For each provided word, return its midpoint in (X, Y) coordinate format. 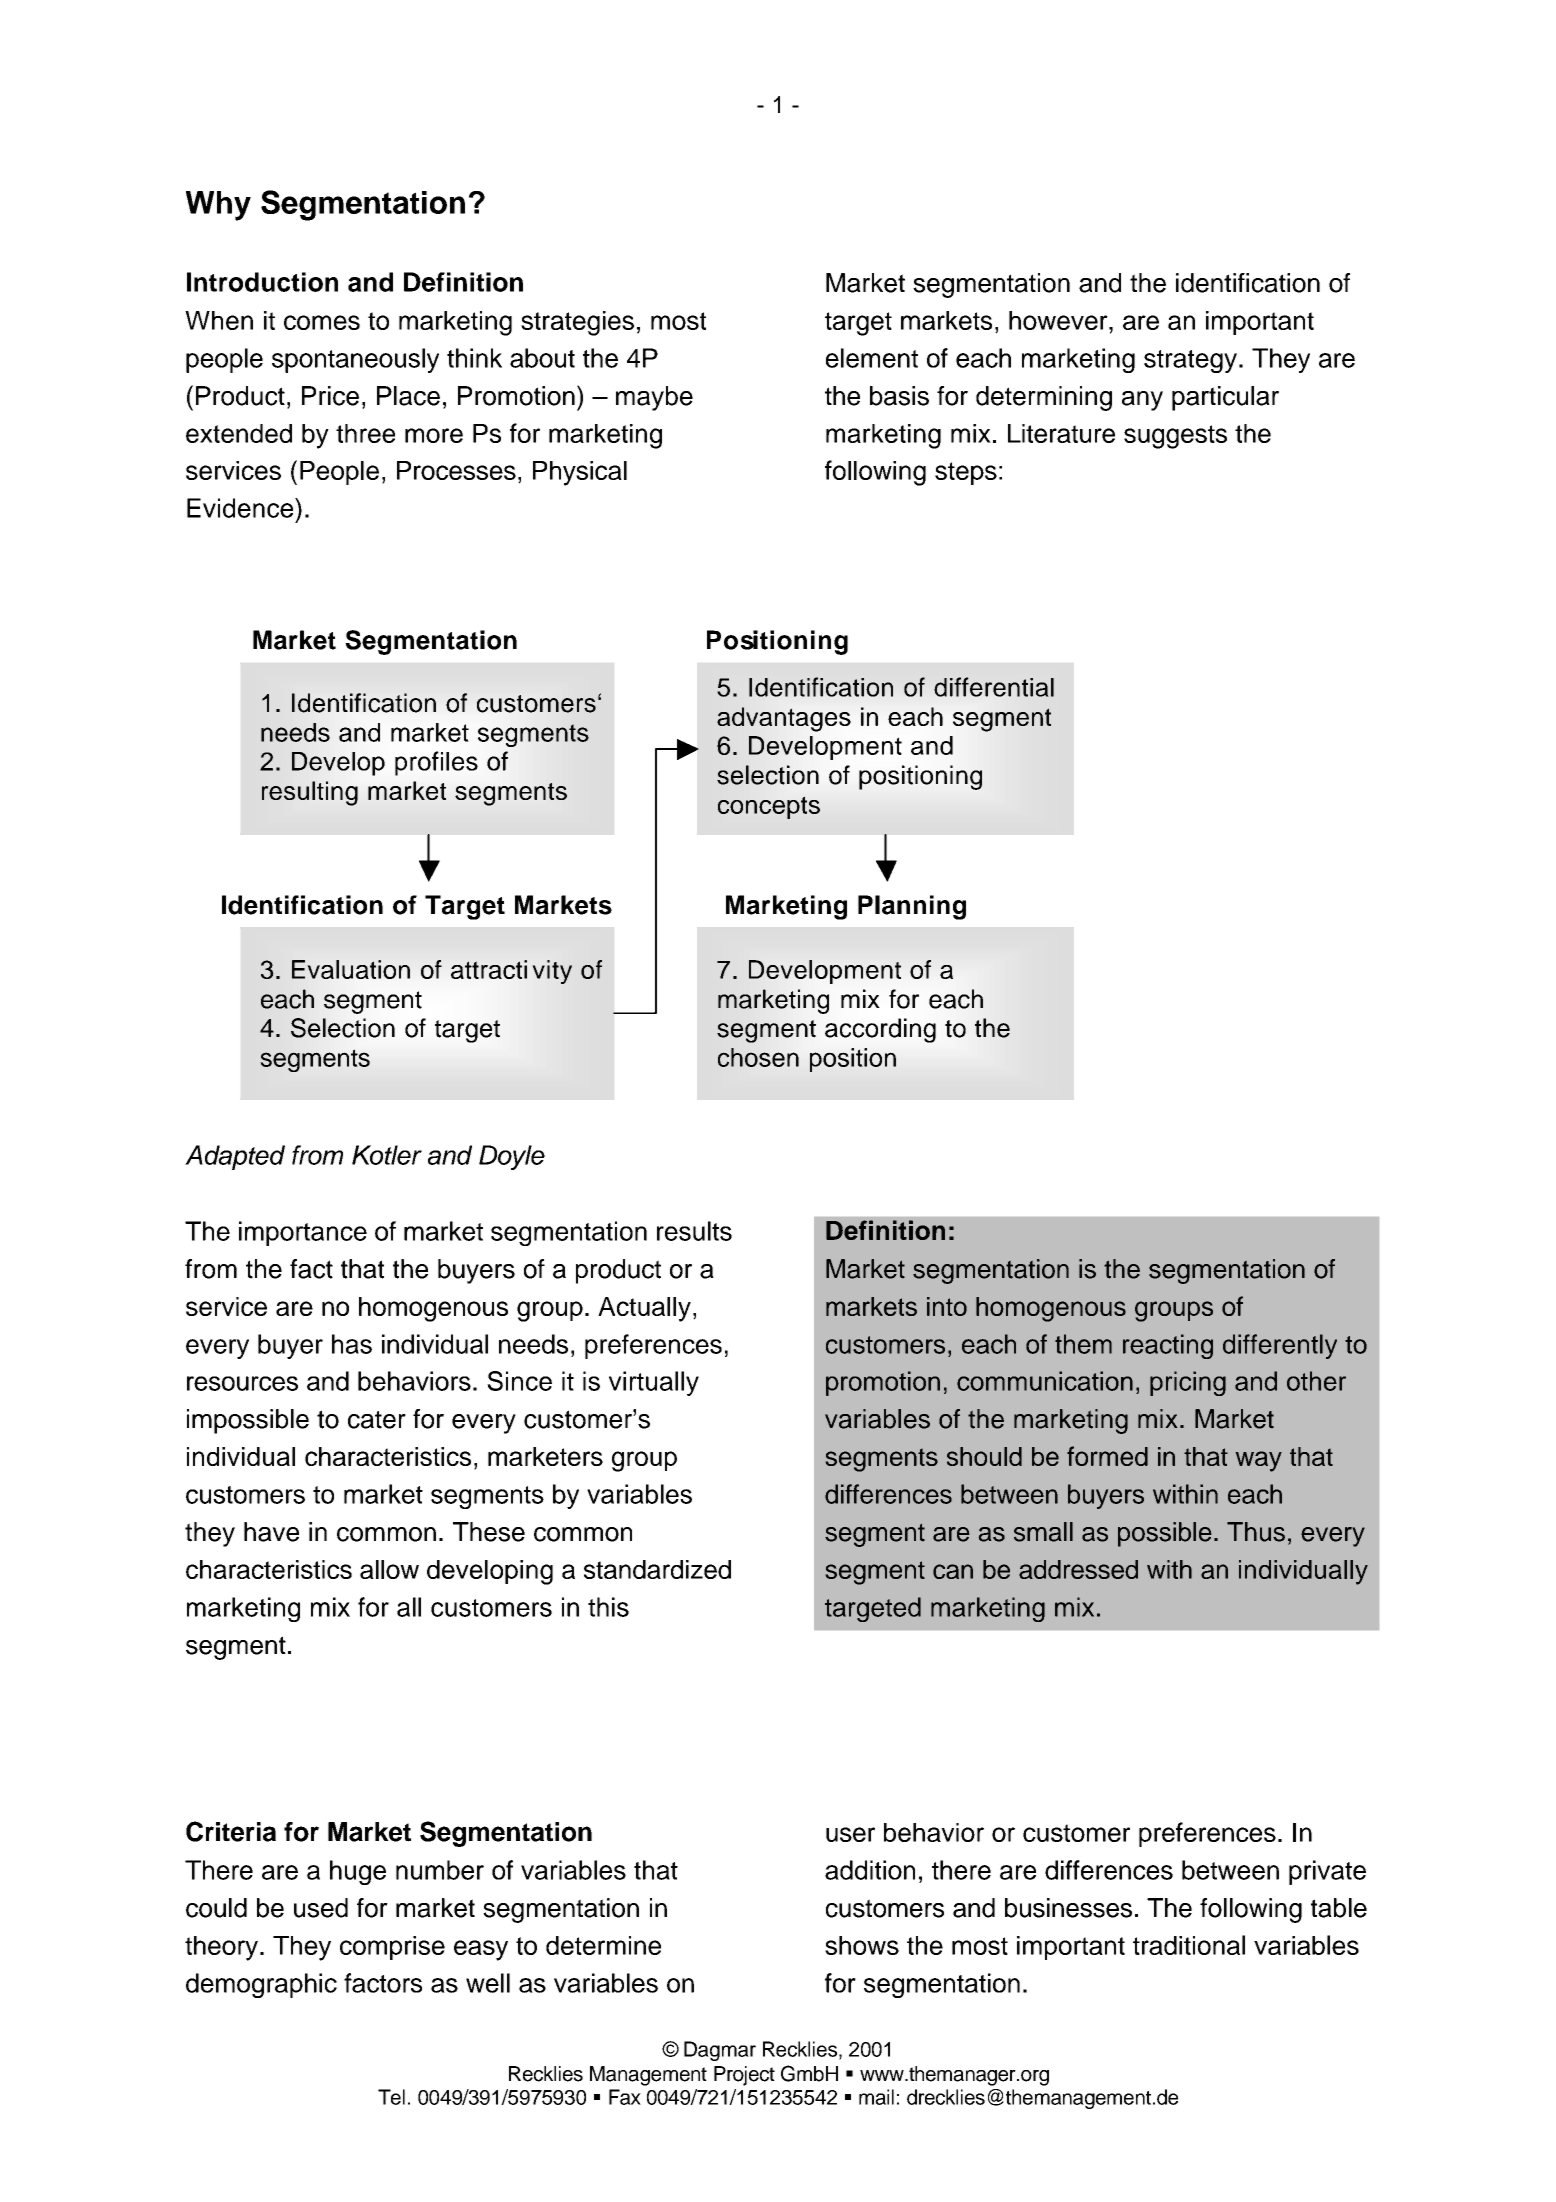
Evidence (241, 508)
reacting (1168, 1346)
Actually (644, 1309)
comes (322, 322)
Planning (912, 907)
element (872, 358)
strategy (1190, 361)
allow (389, 1569)
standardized (657, 1569)
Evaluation (351, 969)
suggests (1175, 437)
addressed (1078, 1569)
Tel (391, 2097)
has (352, 1344)
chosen (758, 1057)
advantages (784, 719)
